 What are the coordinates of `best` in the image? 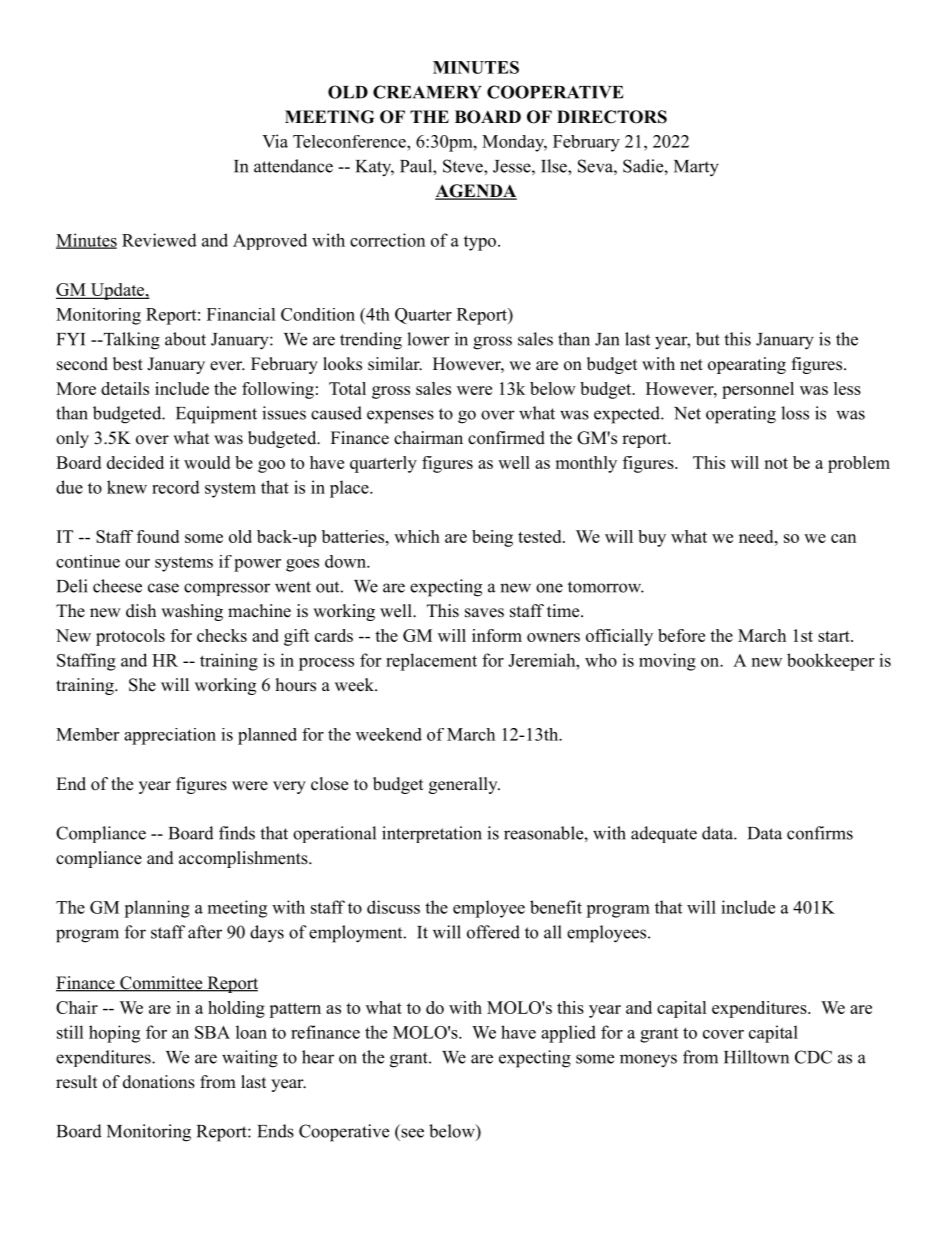 It's located at (128, 364).
